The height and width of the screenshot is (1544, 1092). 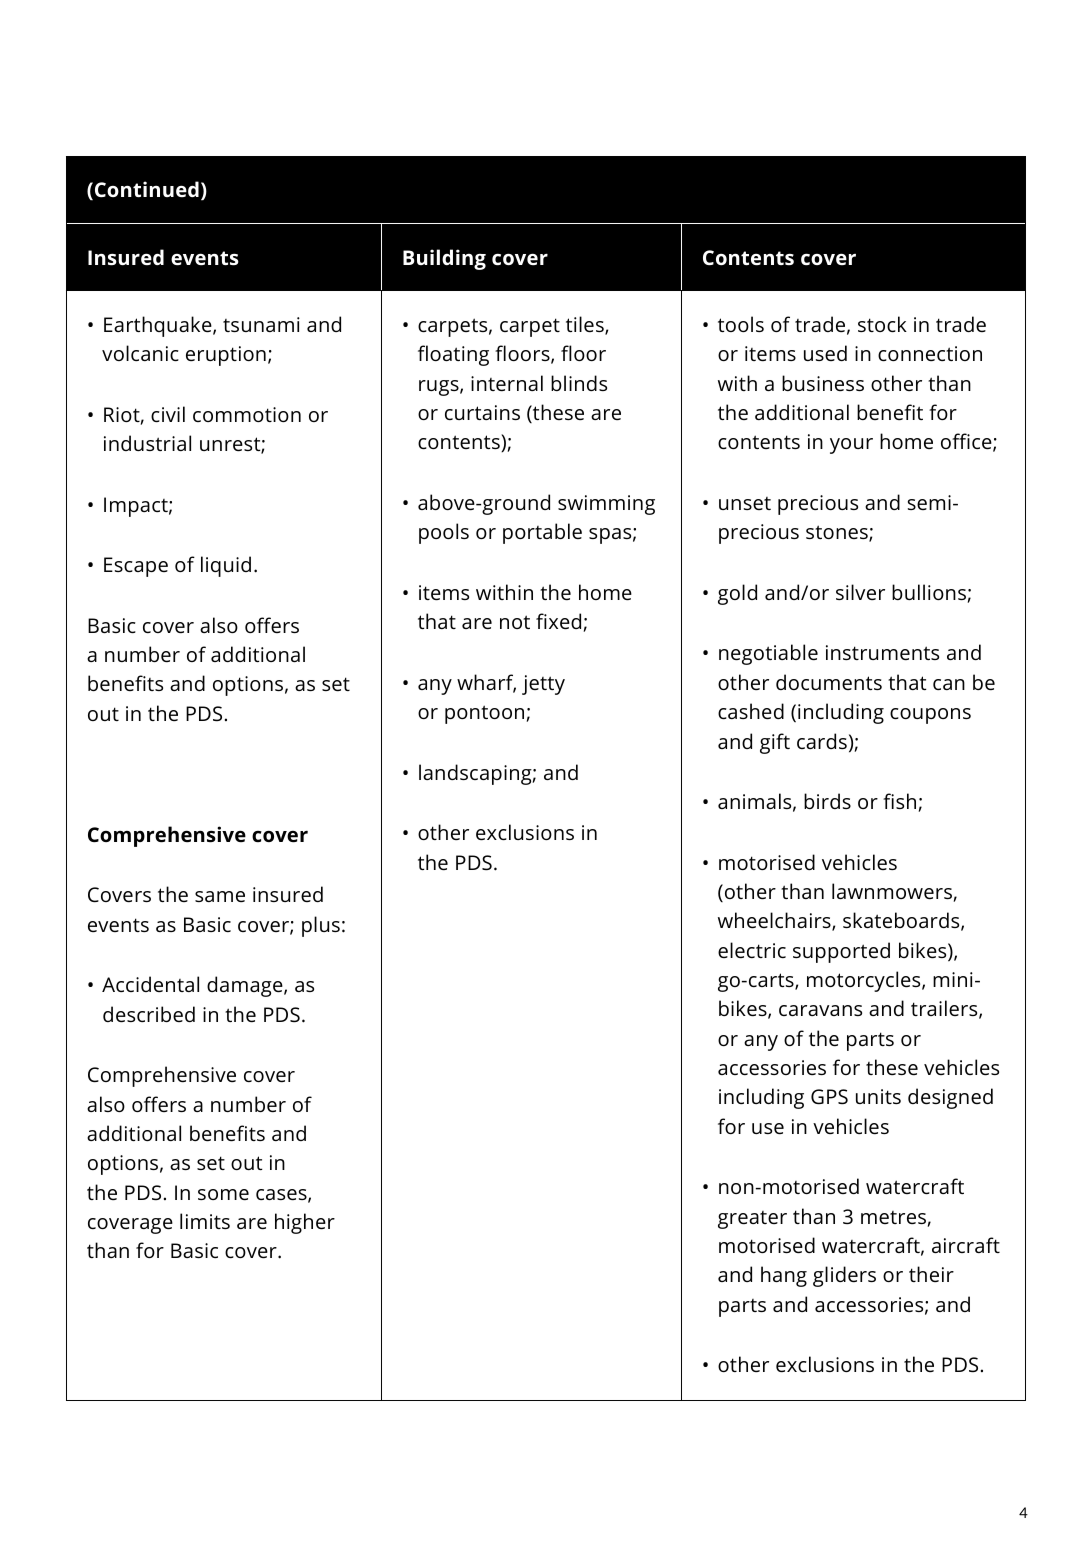 I want to click on limits, so click(x=205, y=1221).
